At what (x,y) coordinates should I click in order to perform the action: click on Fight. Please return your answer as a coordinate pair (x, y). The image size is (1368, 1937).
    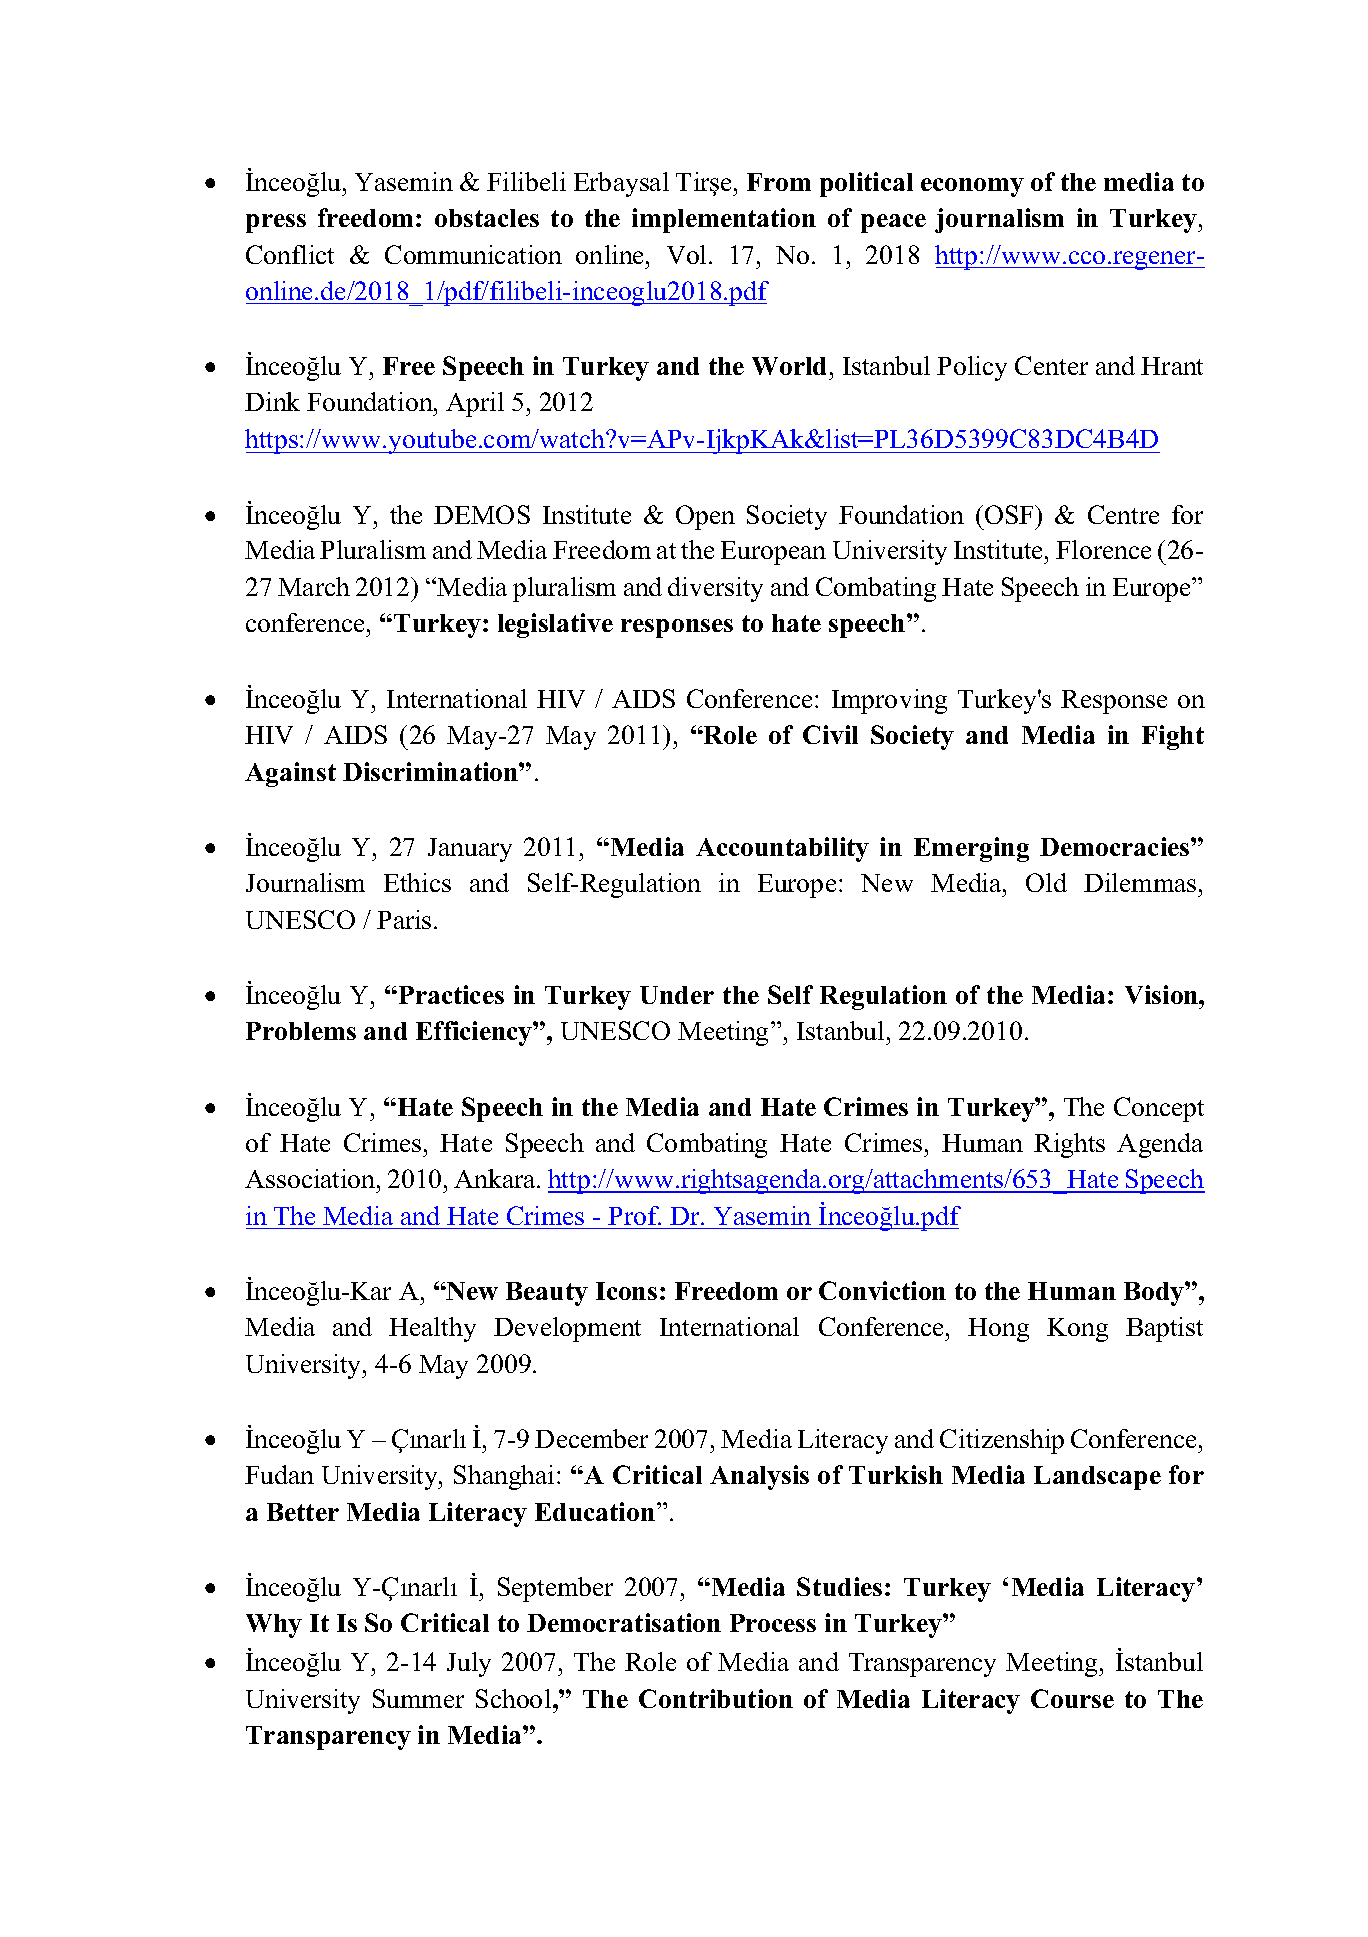
    Looking at the image, I should click on (1173, 737).
